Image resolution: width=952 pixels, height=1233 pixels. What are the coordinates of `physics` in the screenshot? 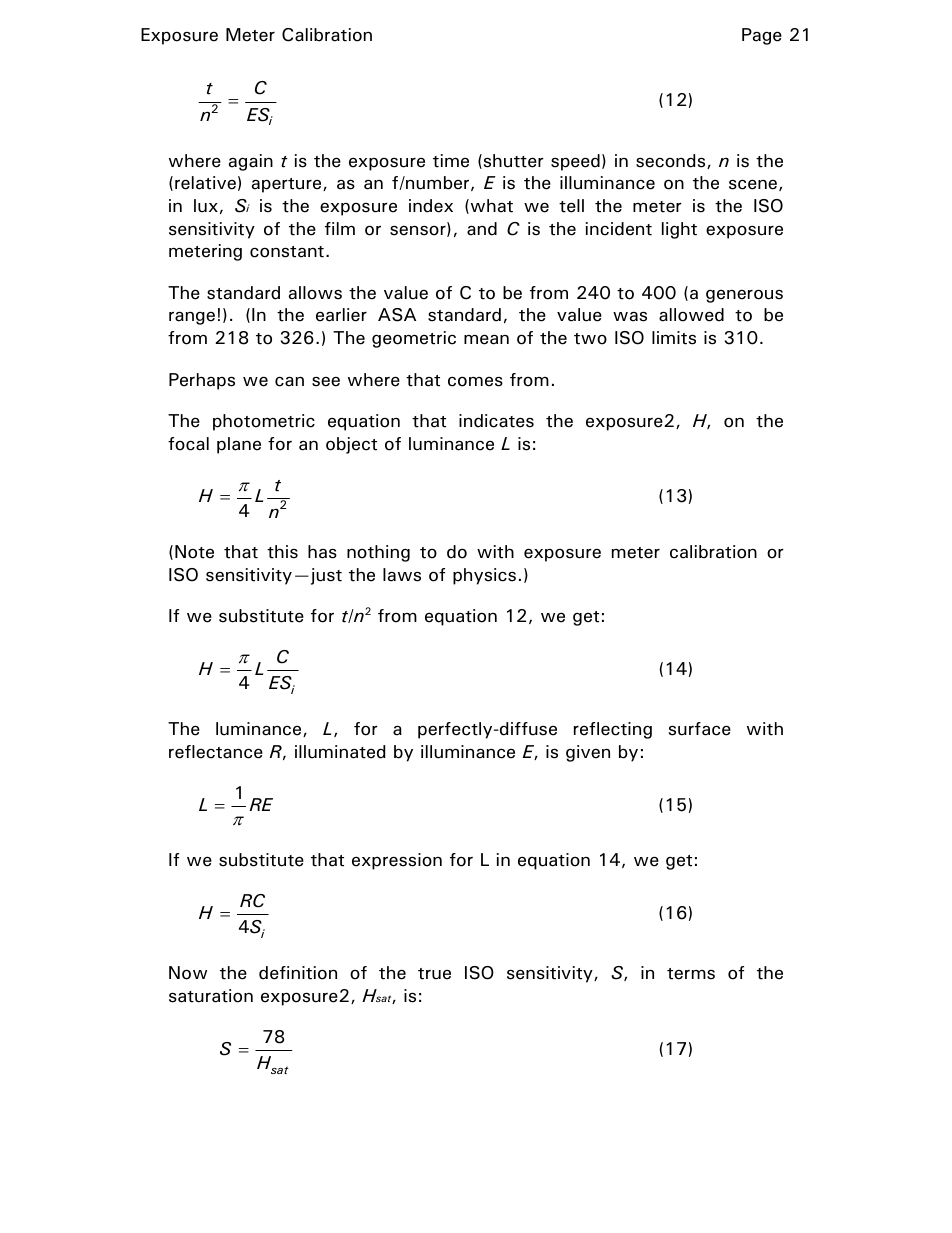 It's located at (484, 576).
